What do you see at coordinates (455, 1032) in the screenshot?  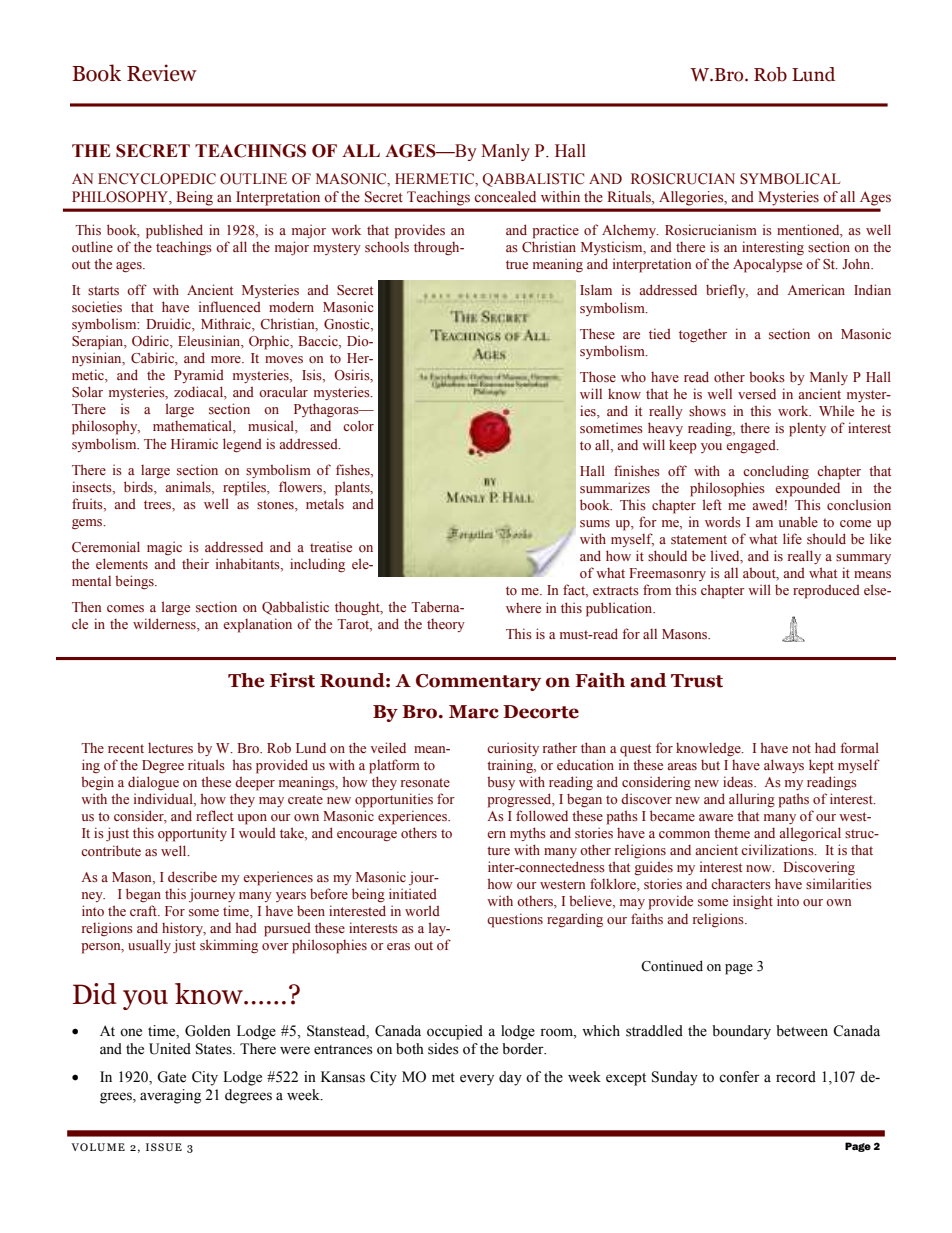 I see `occupied` at bounding box center [455, 1032].
